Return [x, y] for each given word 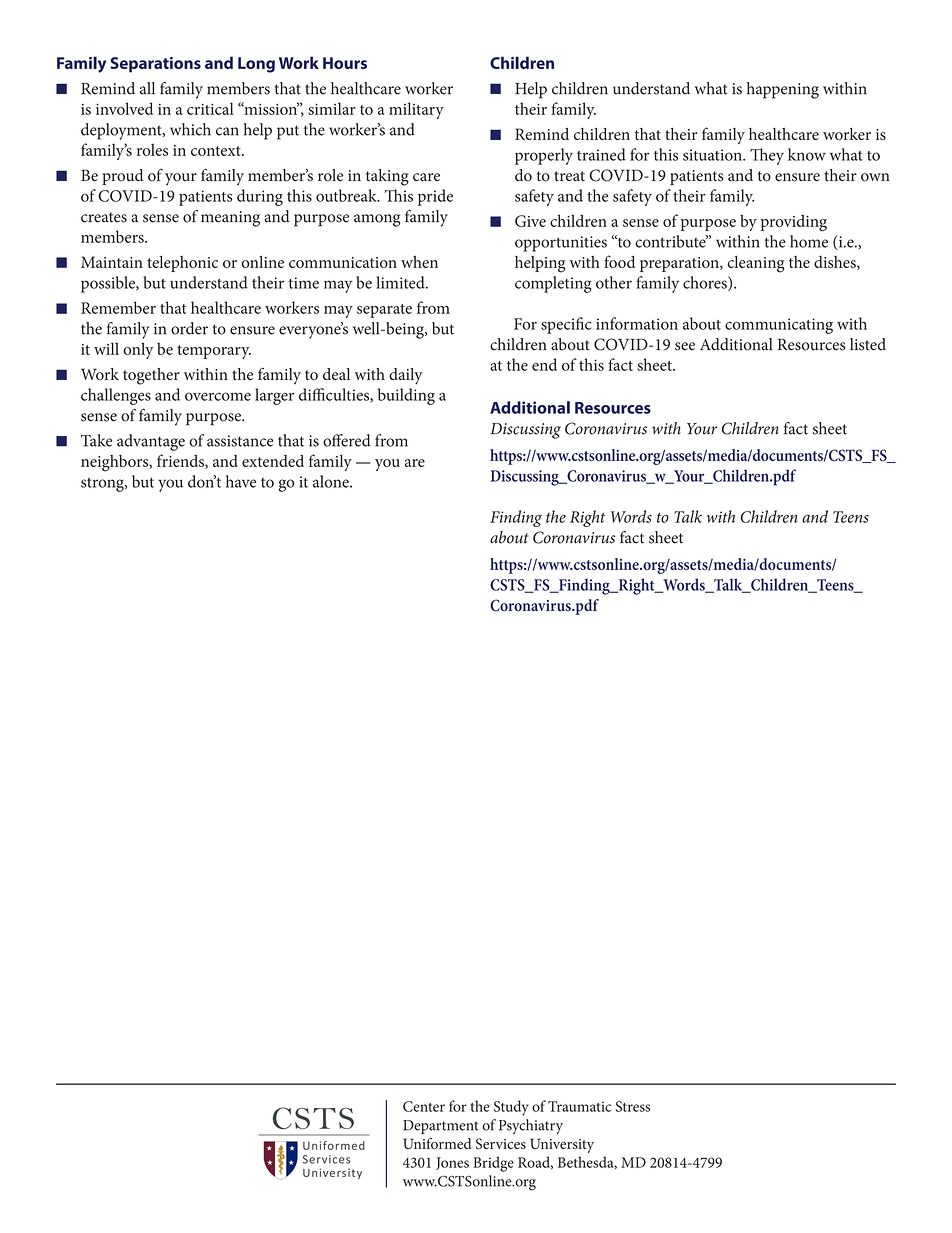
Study [511, 1108]
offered [347, 440]
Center [424, 1106]
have [241, 481]
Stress [632, 1106]
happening [783, 90]
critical [210, 108]
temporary [214, 352]
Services [501, 1144]
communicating [779, 326]
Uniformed [437, 1143]
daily [405, 376]
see [685, 346]
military [416, 110]
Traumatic [579, 1106]
